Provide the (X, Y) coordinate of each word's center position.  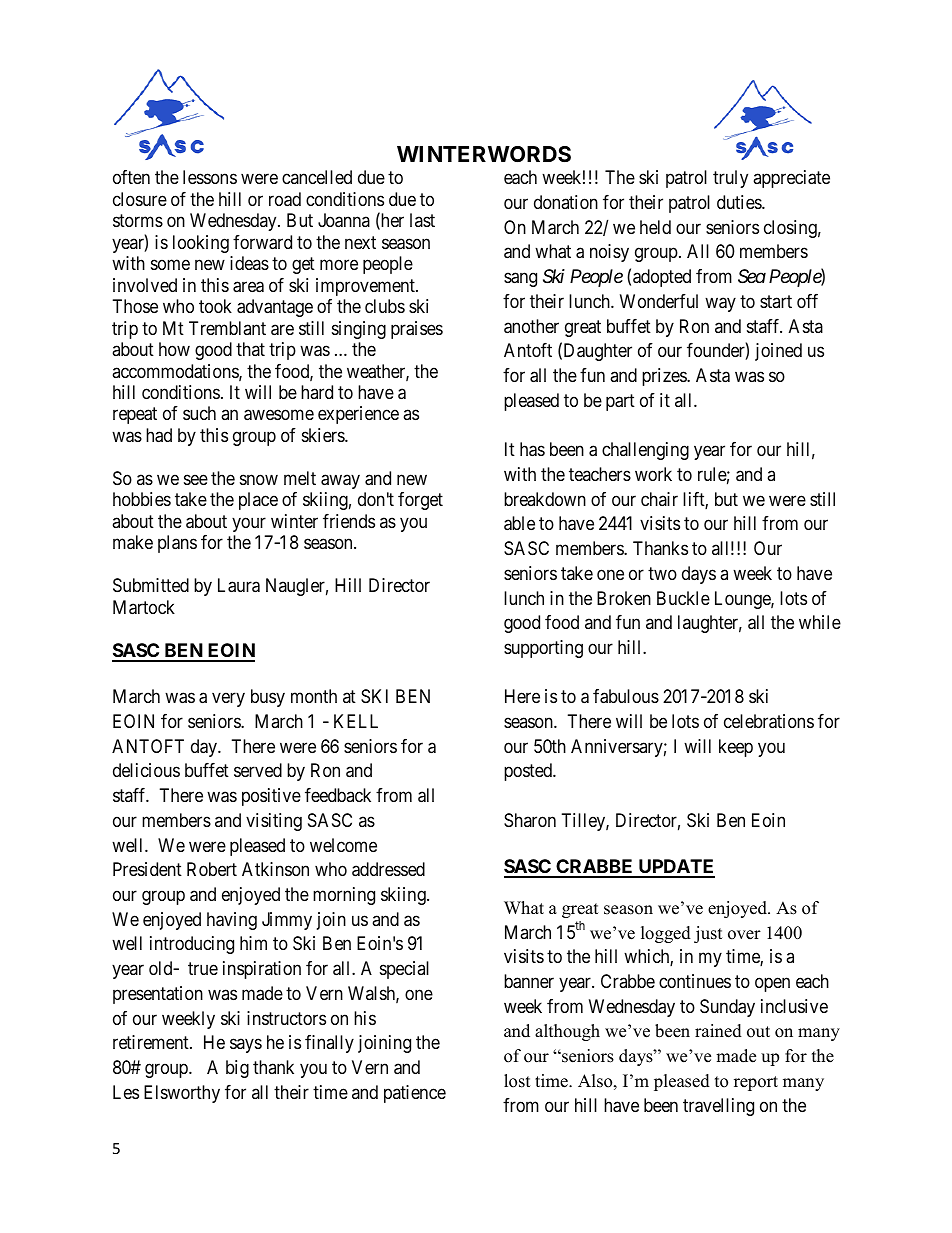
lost (517, 1081)
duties (740, 202)
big (237, 1069)
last (422, 220)
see (196, 479)
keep (736, 748)
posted (529, 772)
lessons (210, 177)
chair (659, 499)
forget (420, 501)
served (258, 770)
